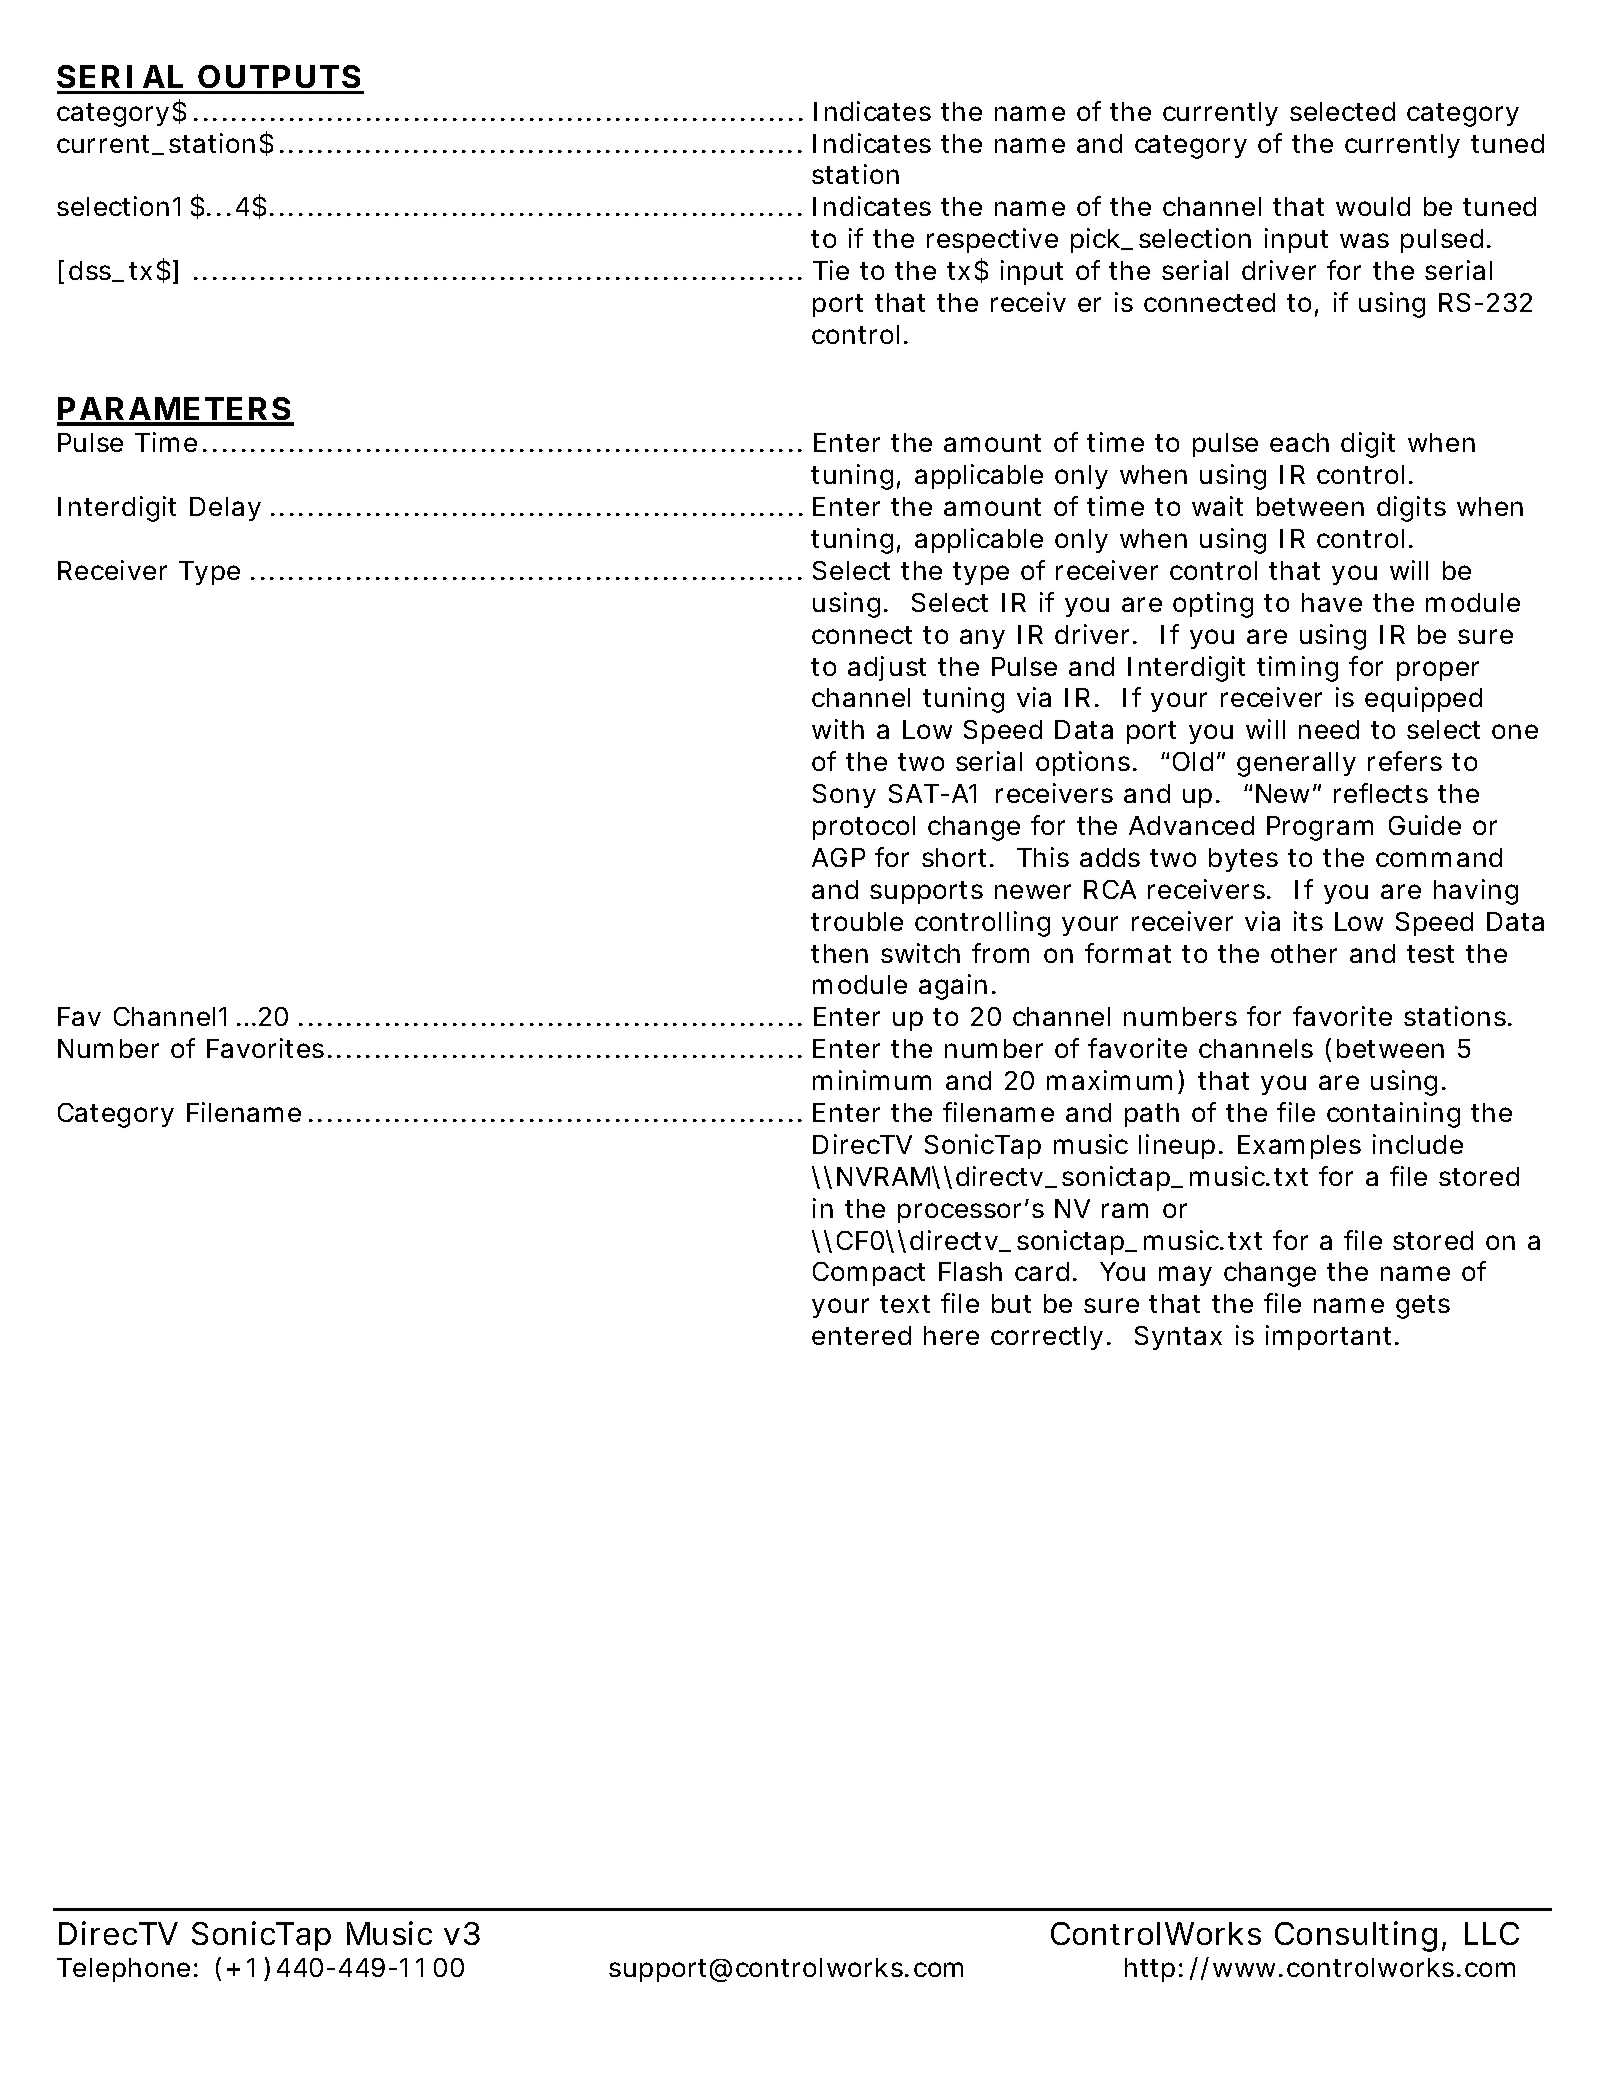 This screenshot has height=2078, width=1605. What do you see at coordinates (951, 1335) in the screenshot?
I see `here` at bounding box center [951, 1335].
